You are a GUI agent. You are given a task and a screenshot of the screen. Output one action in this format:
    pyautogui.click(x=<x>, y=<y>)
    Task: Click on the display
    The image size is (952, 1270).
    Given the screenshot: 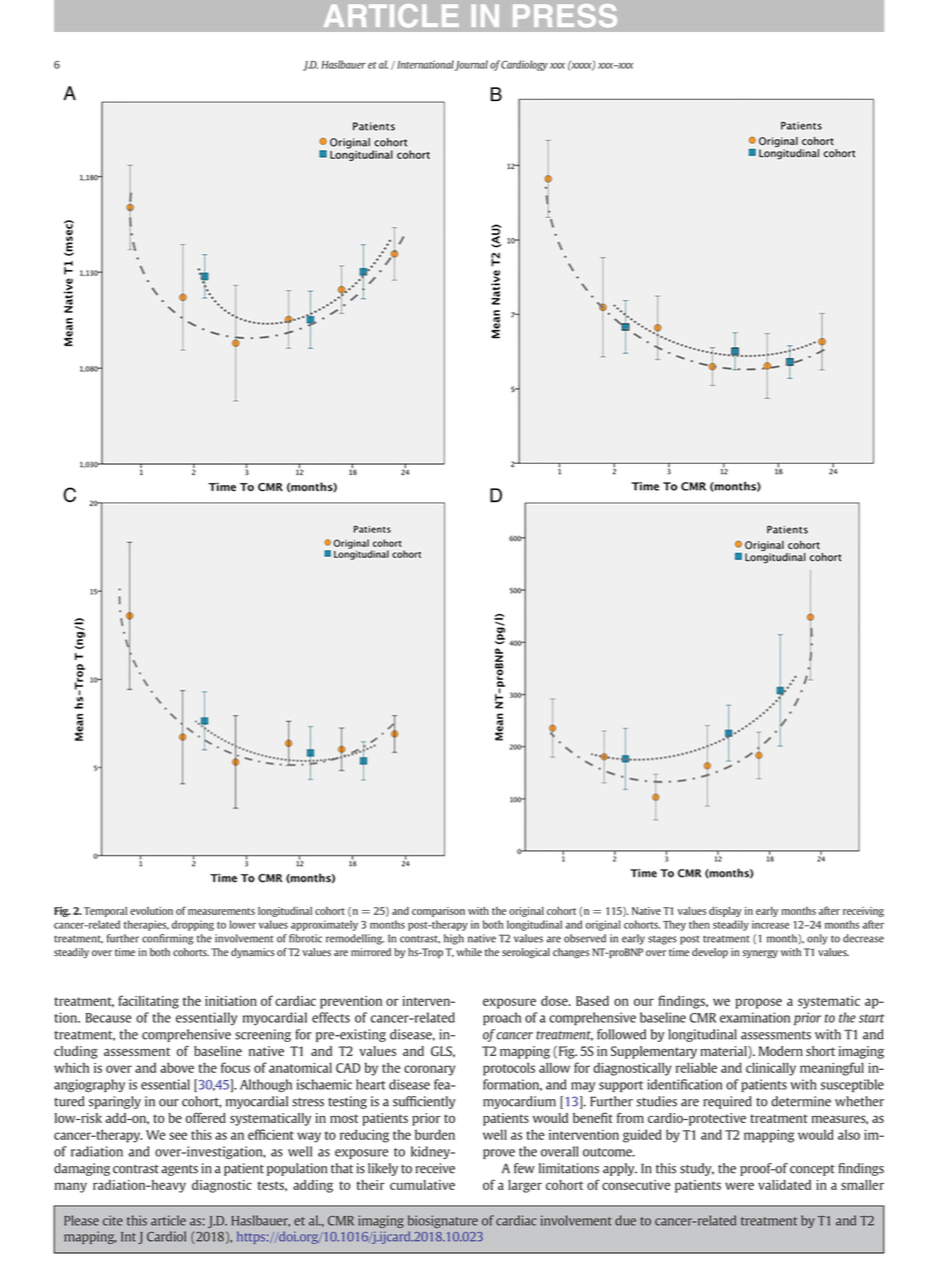 What is the action you would take?
    pyautogui.click(x=725, y=912)
